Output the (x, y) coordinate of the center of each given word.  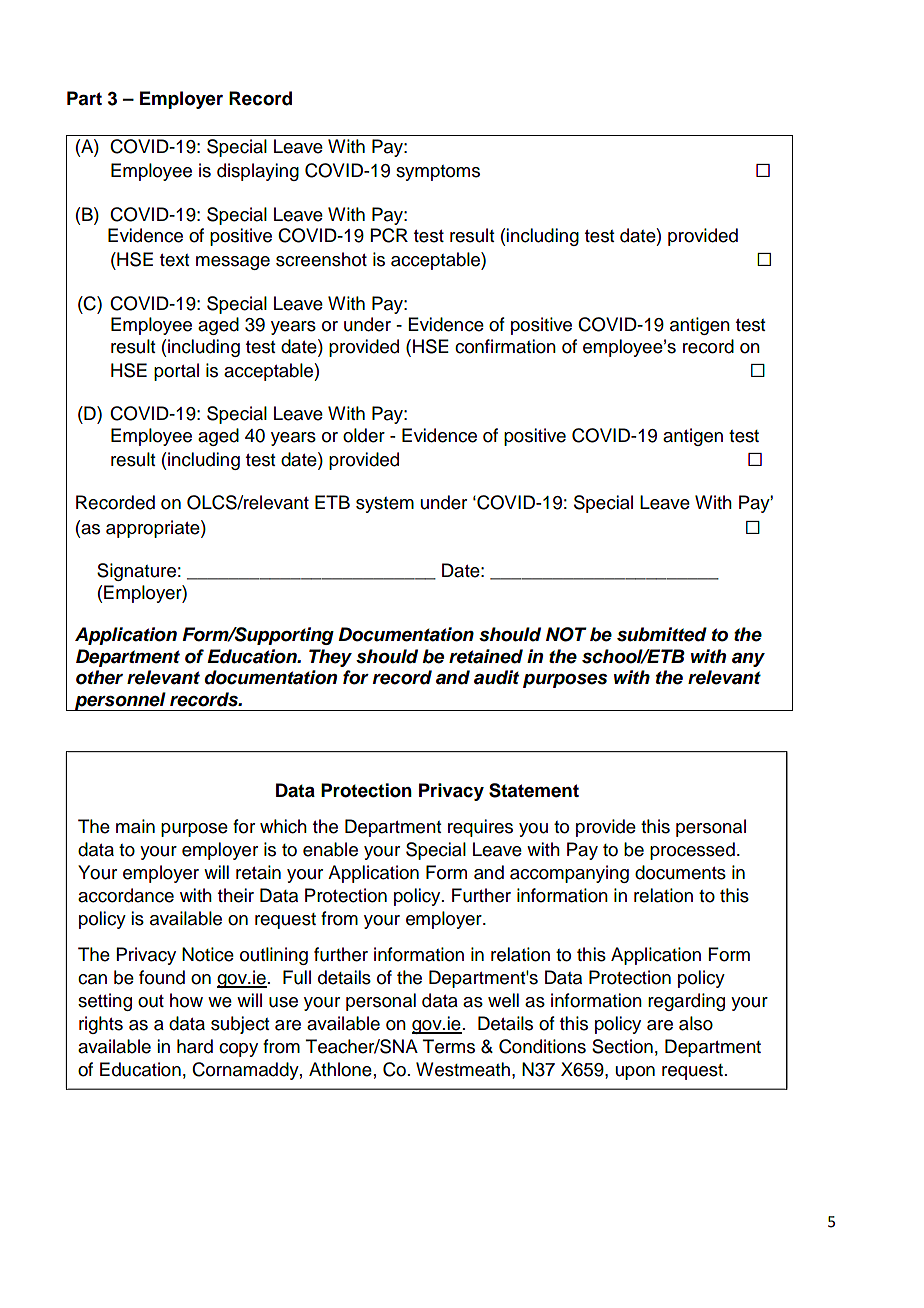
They (330, 658)
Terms (449, 1046)
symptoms (438, 173)
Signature (136, 572)
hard (195, 1046)
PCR (389, 235)
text (174, 260)
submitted (662, 634)
